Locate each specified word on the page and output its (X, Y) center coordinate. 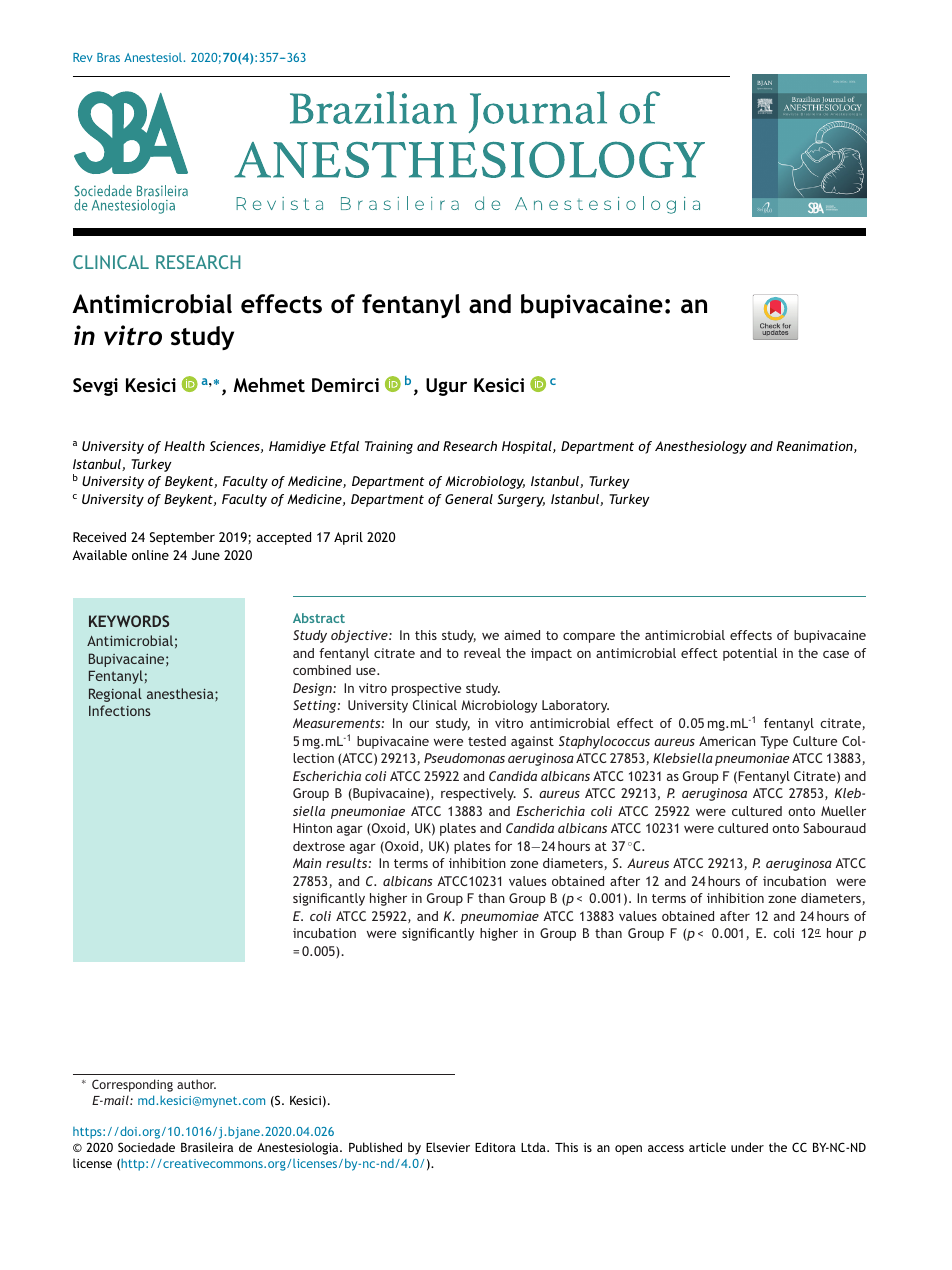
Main (307, 863)
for (503, 846)
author (196, 1084)
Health (184, 446)
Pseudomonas (464, 758)
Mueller (843, 811)
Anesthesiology (701, 447)
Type (774, 742)
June (205, 555)
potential (750, 654)
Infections (119, 710)
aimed (522, 635)
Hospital (528, 447)
